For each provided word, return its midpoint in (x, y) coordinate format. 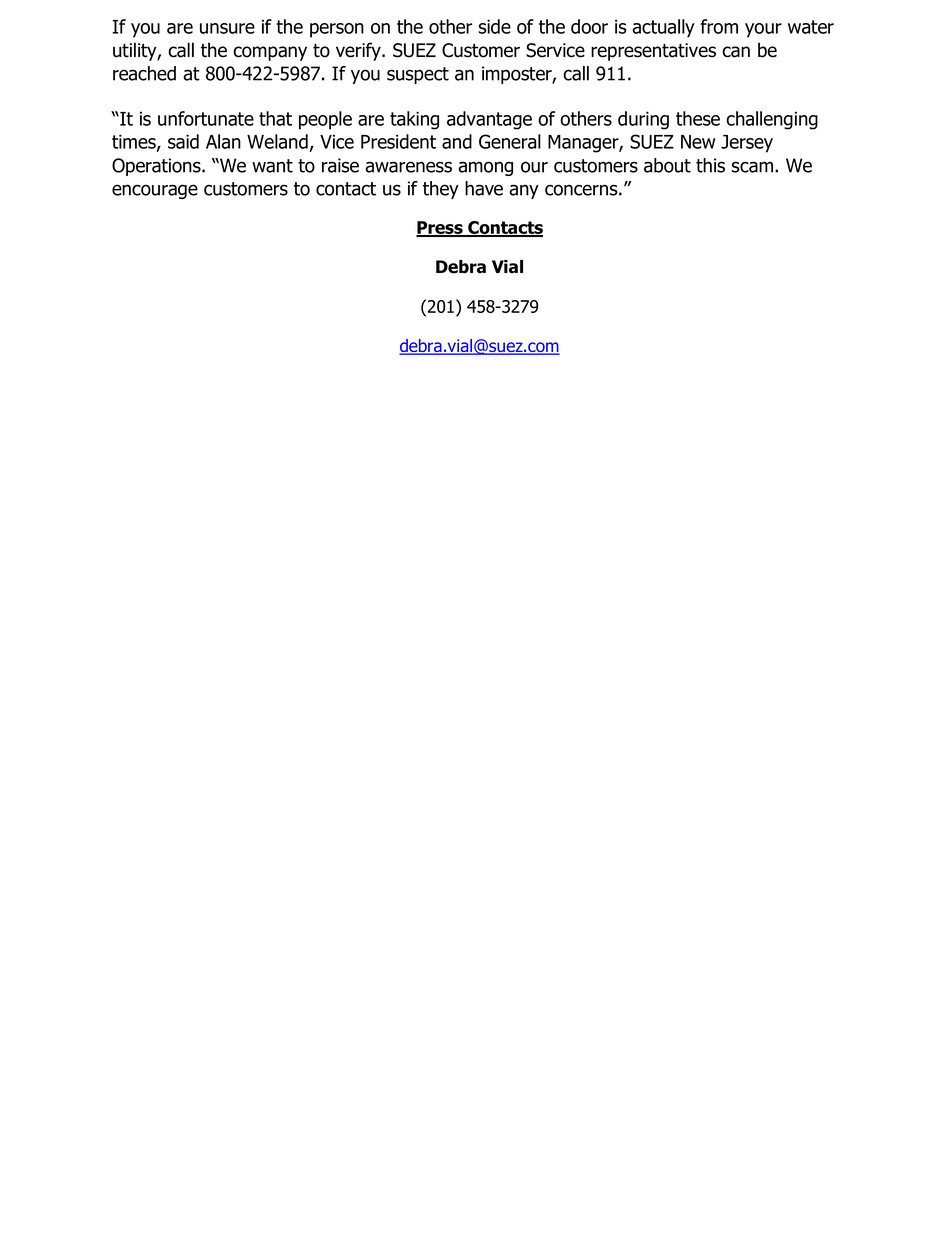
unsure (227, 28)
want (272, 166)
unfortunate (206, 118)
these (698, 118)
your (763, 30)
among (485, 168)
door (589, 26)
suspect (418, 75)
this (710, 165)
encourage (155, 191)
